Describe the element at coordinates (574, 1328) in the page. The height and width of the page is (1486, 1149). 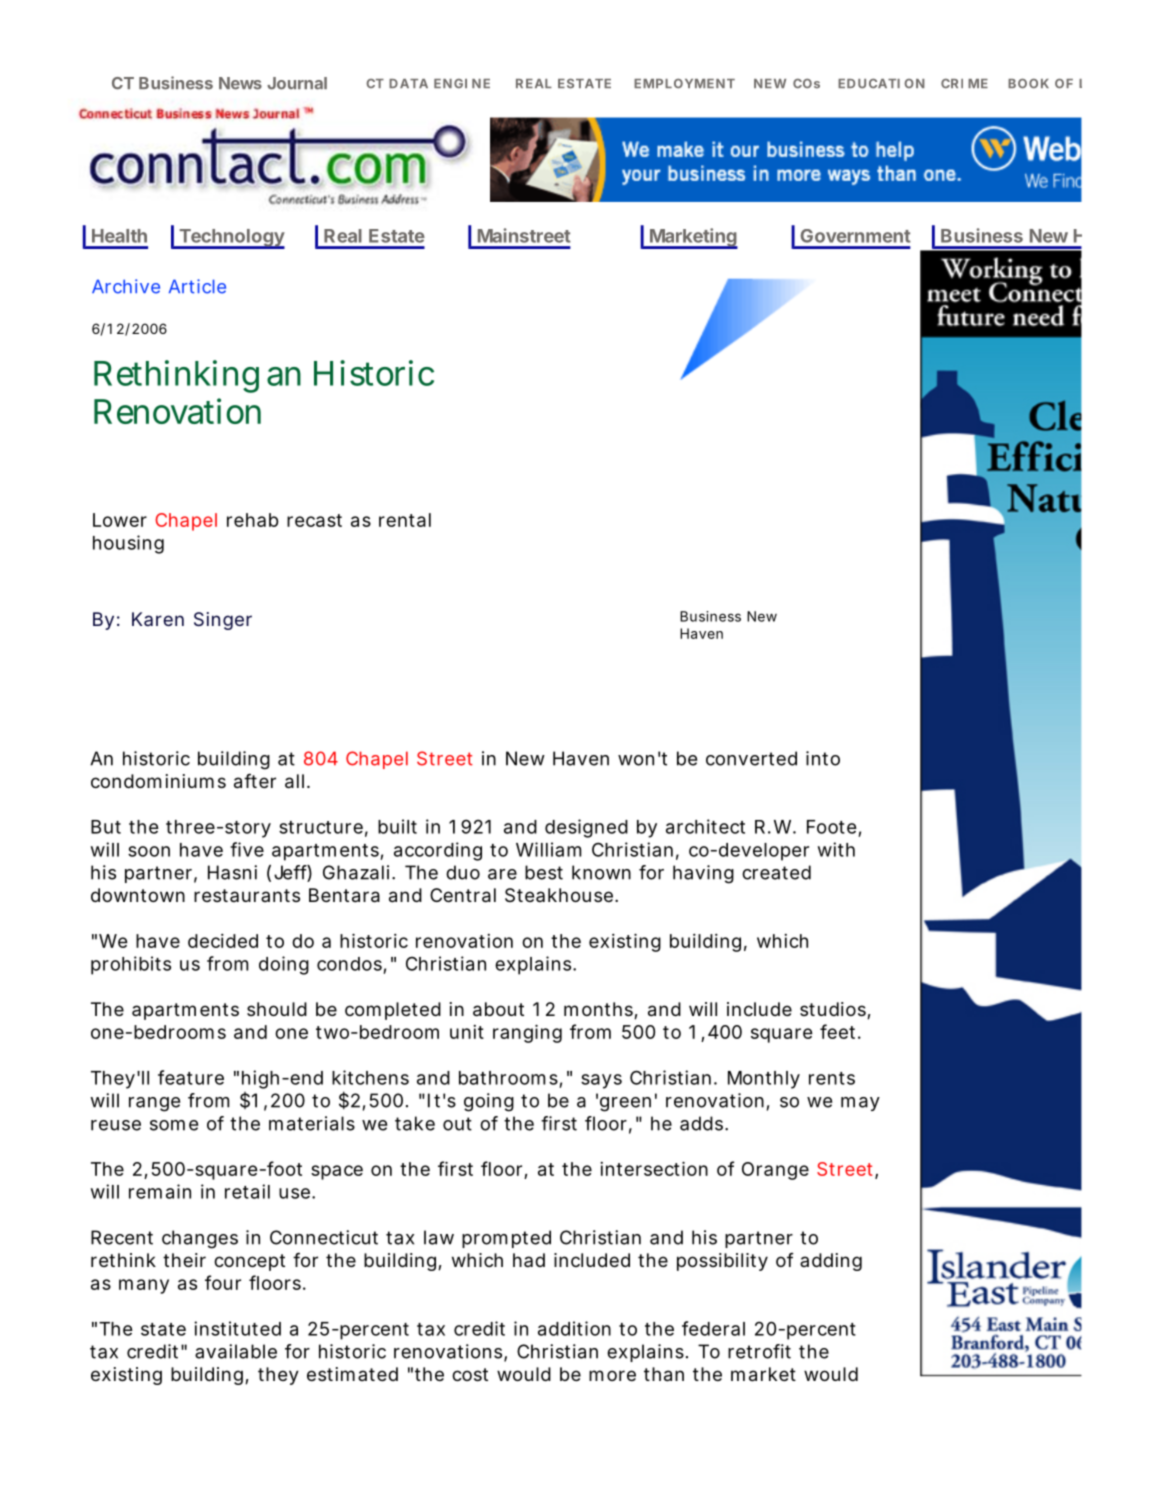
I see `addition` at that location.
